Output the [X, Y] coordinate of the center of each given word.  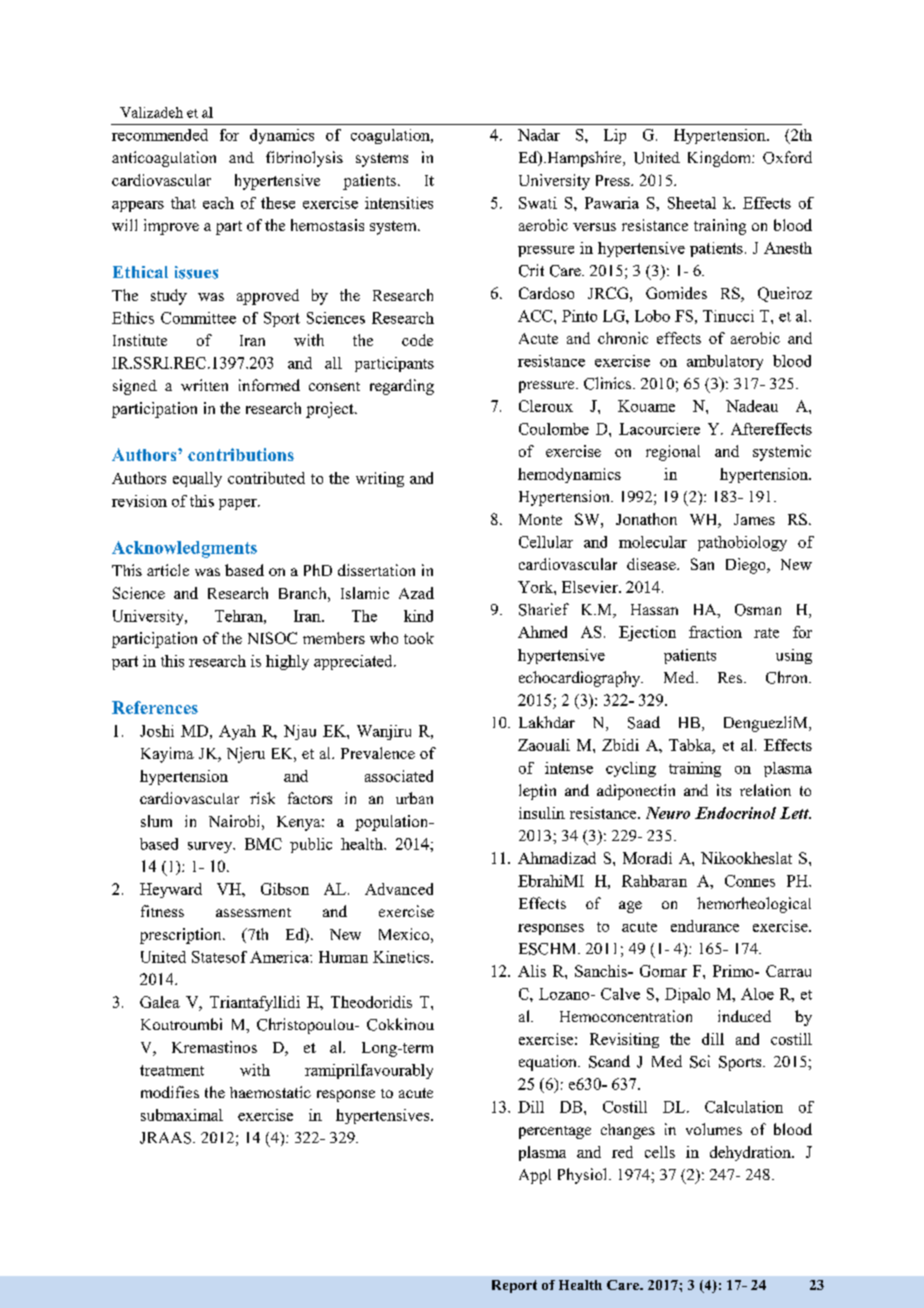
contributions [241, 454]
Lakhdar [547, 722]
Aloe [757, 994]
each [218, 203]
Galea [160, 1002]
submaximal [182, 1115]
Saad [644, 722]
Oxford [787, 157]
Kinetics [402, 957]
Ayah [237, 732]
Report [514, 1286]
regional [673, 453]
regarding [402, 387]
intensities [399, 203]
